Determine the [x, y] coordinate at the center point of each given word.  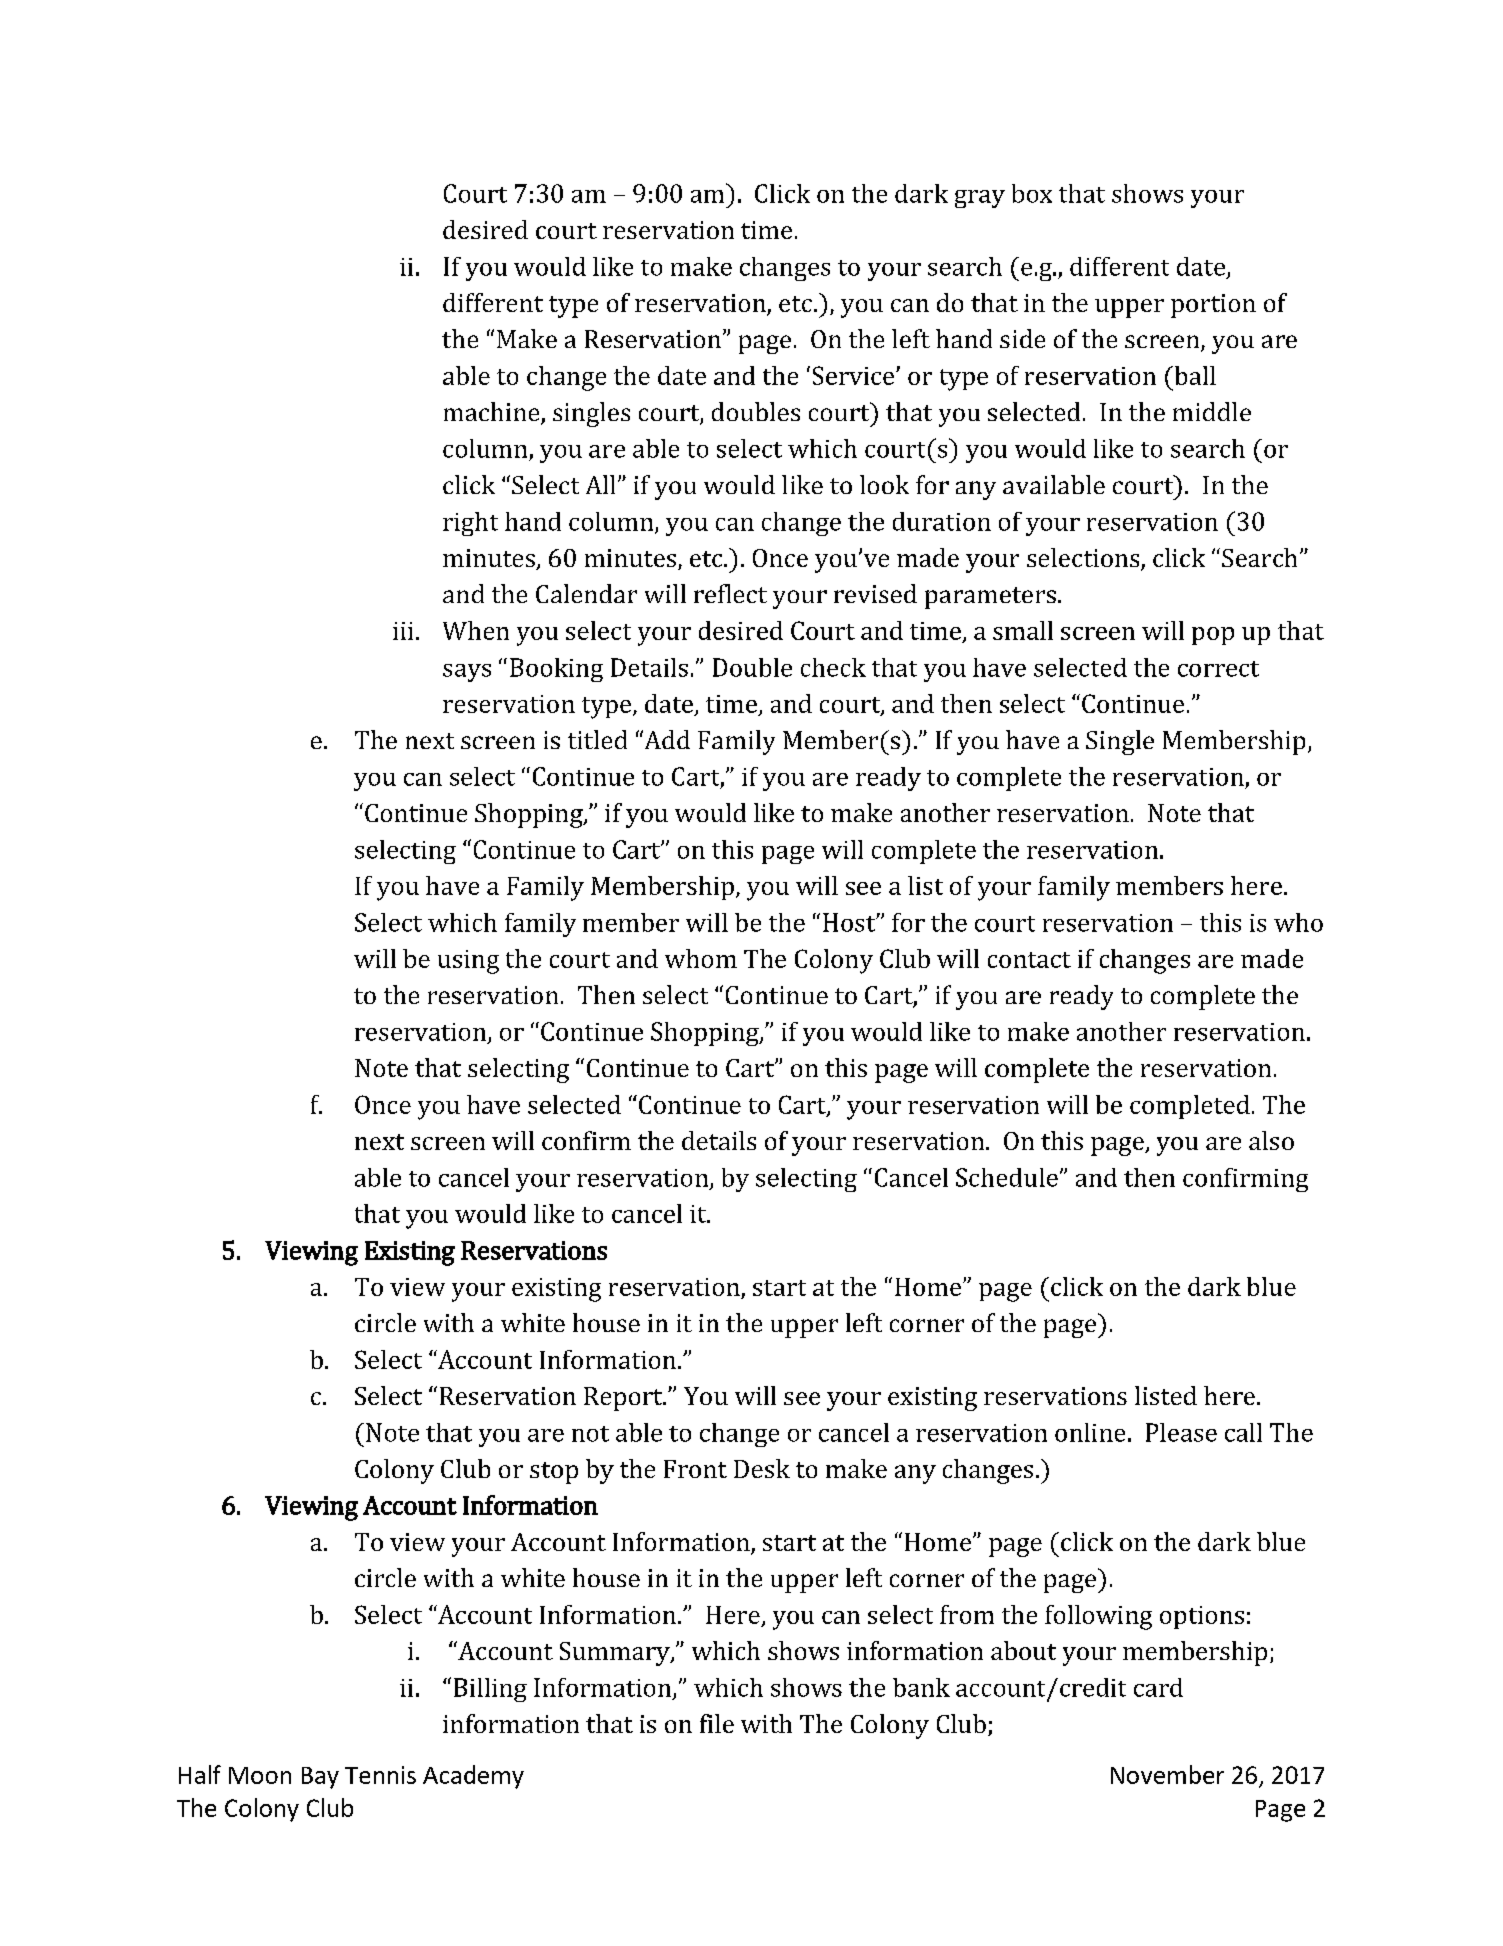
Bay [320, 1778]
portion [1213, 306]
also [1271, 1140]
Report [624, 1399]
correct [1218, 669]
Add [666, 739]
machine [493, 413]
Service [855, 375]
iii [403, 631]
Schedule [1007, 1177]
